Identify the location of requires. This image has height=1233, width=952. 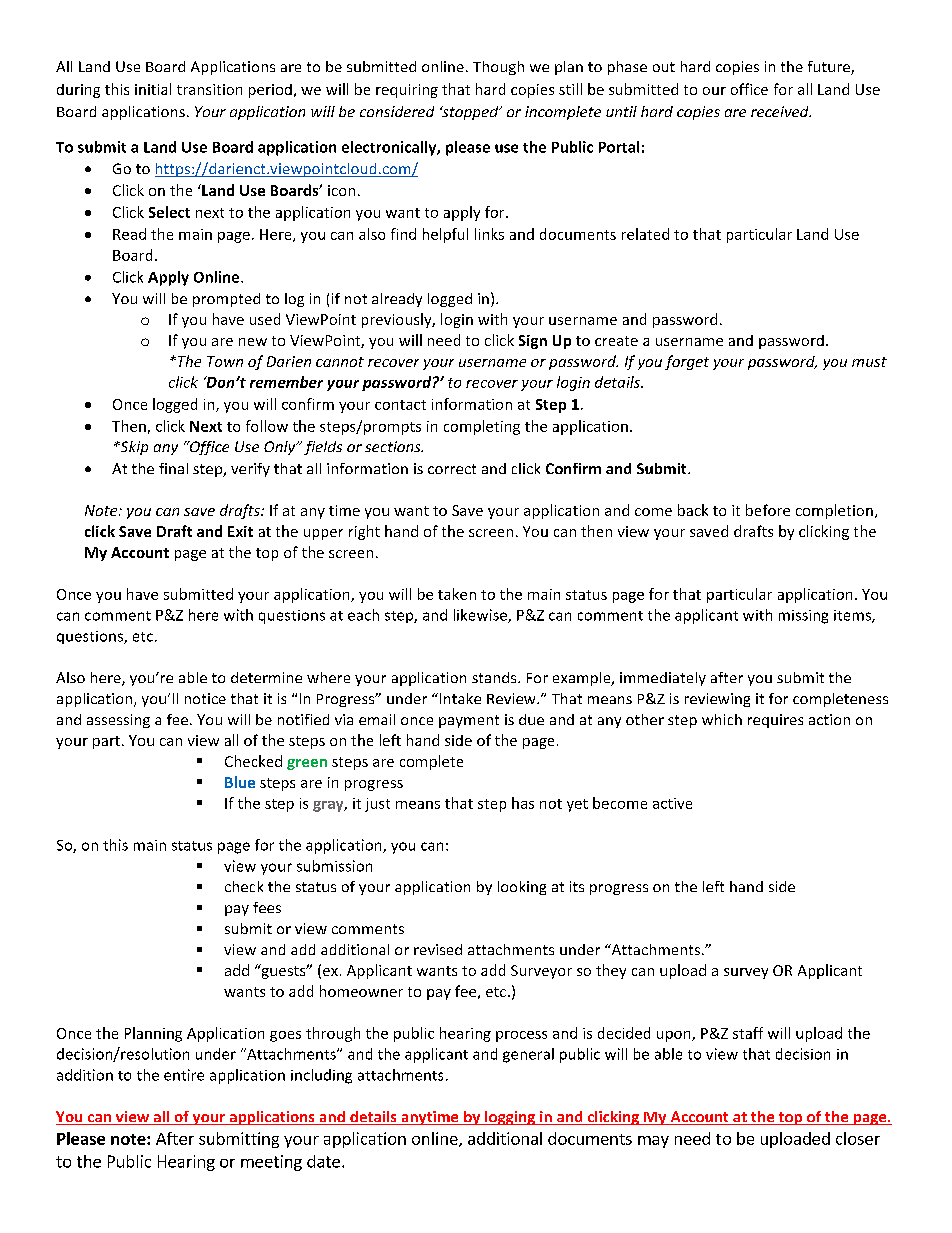
(775, 721).
